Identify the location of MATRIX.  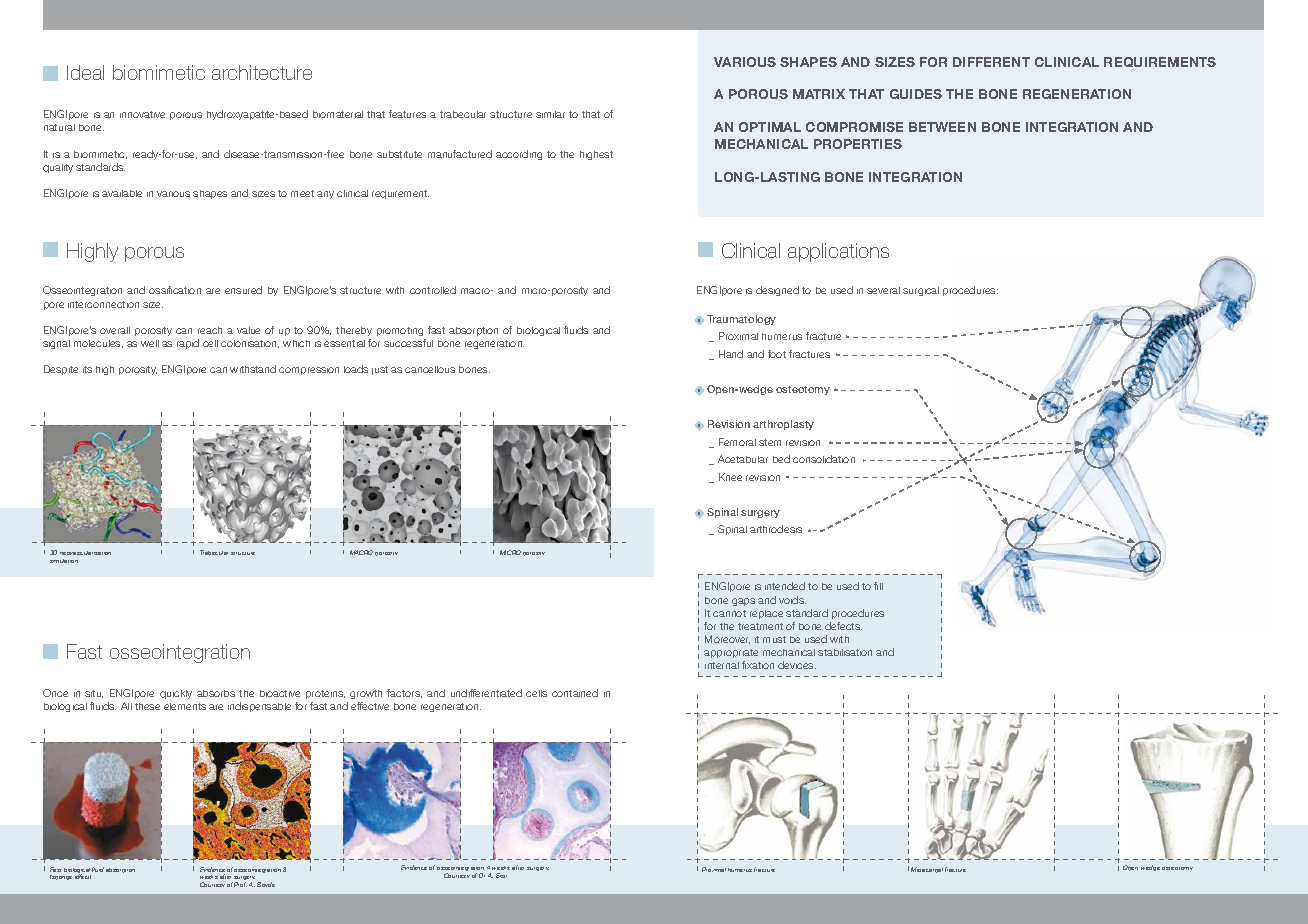
(819, 94).
